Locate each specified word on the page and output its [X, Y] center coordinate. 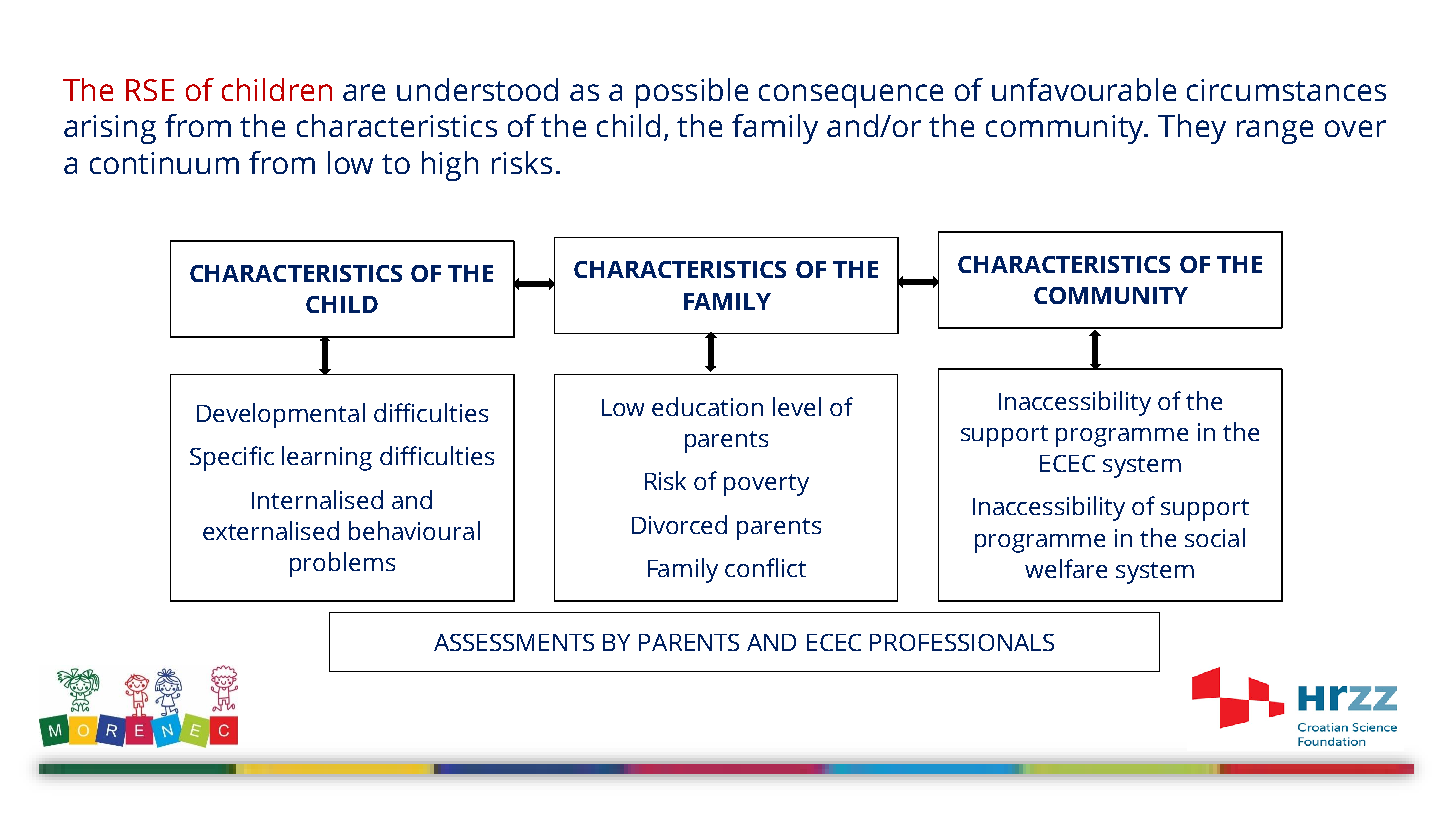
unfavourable [1084, 89]
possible [692, 93]
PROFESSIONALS [962, 642]
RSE [150, 90]
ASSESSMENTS [514, 642]
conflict [765, 567]
